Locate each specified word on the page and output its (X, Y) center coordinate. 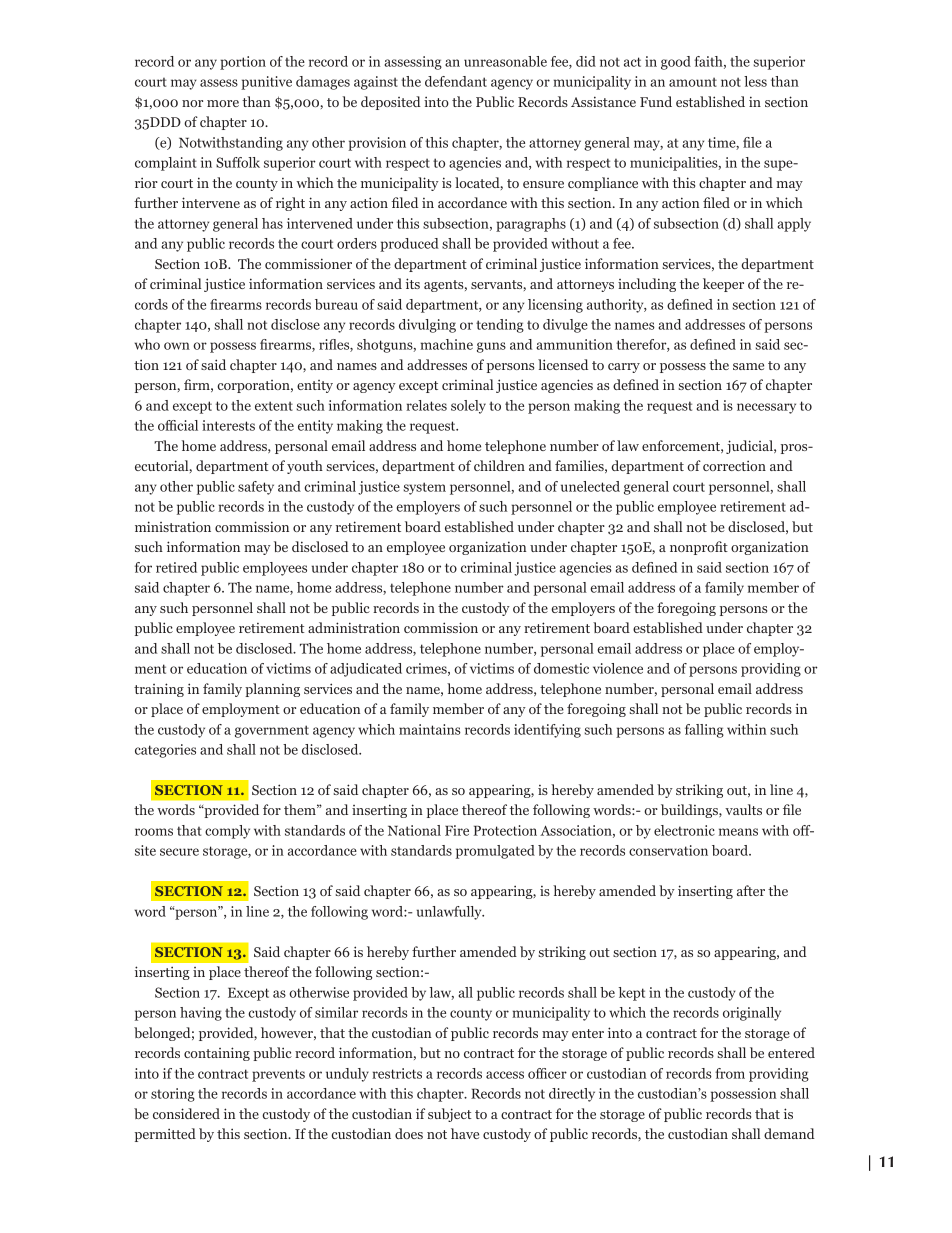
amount (693, 82)
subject (449, 1115)
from (730, 1073)
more (223, 103)
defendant (456, 81)
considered (186, 1113)
